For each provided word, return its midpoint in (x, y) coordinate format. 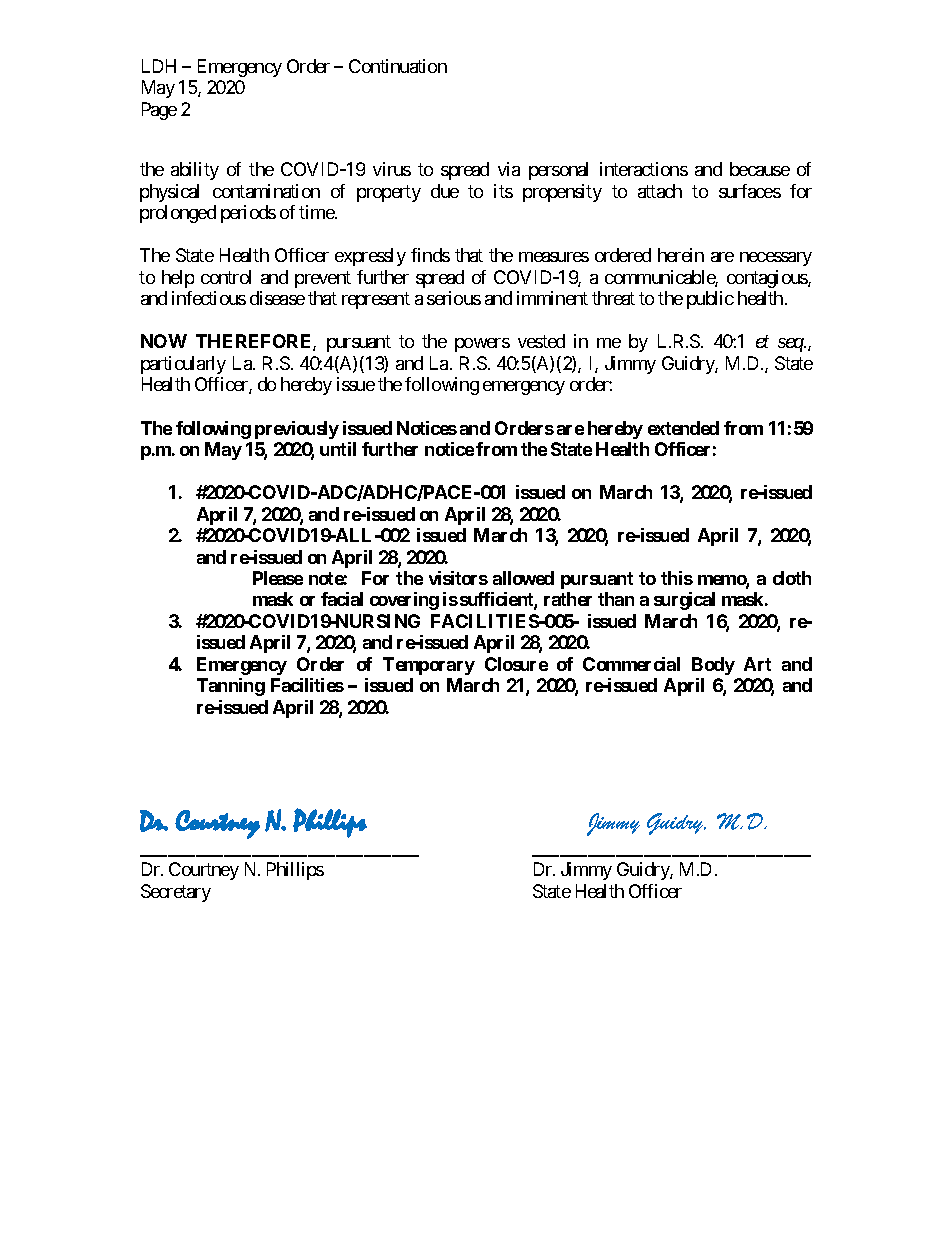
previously (297, 430)
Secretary (176, 893)
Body (713, 666)
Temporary (429, 666)
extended (683, 428)
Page (159, 111)
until (338, 449)
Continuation (398, 66)
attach (660, 191)
